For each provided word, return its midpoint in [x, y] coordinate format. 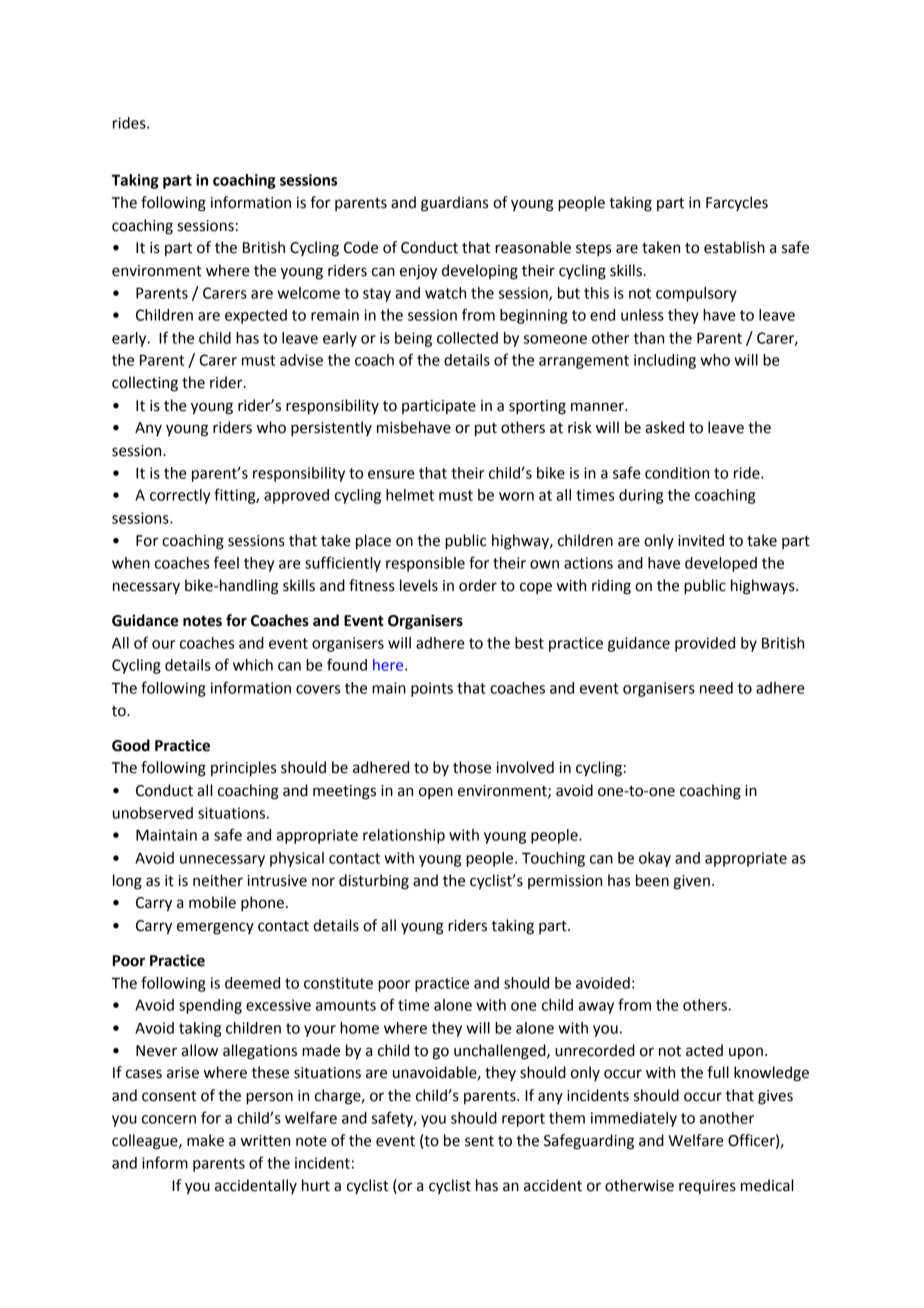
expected [256, 316]
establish [734, 247]
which [253, 665]
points [432, 689]
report [523, 1120]
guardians [454, 204]
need [716, 688]
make [205, 1140]
